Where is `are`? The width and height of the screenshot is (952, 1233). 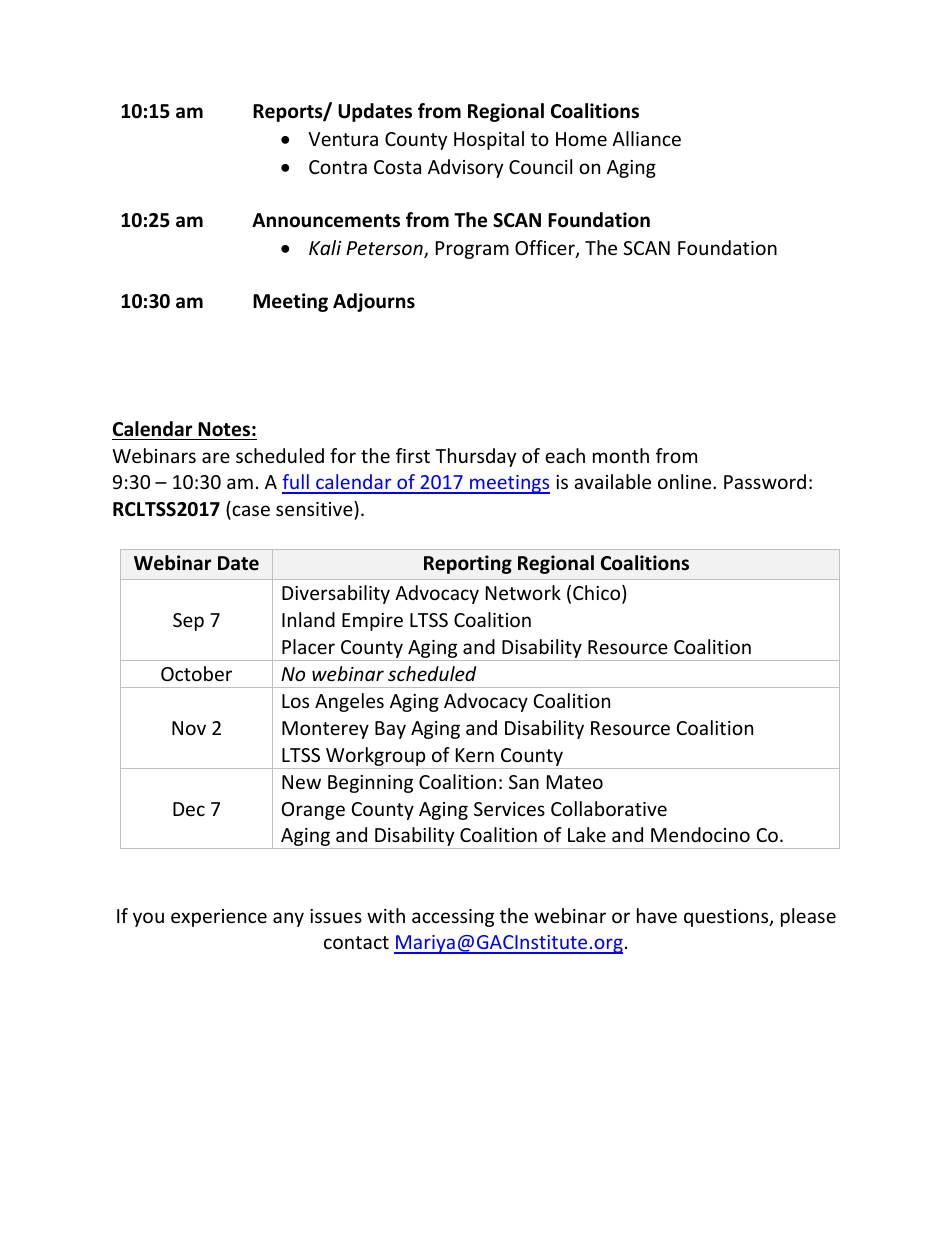 are is located at coordinates (216, 457).
